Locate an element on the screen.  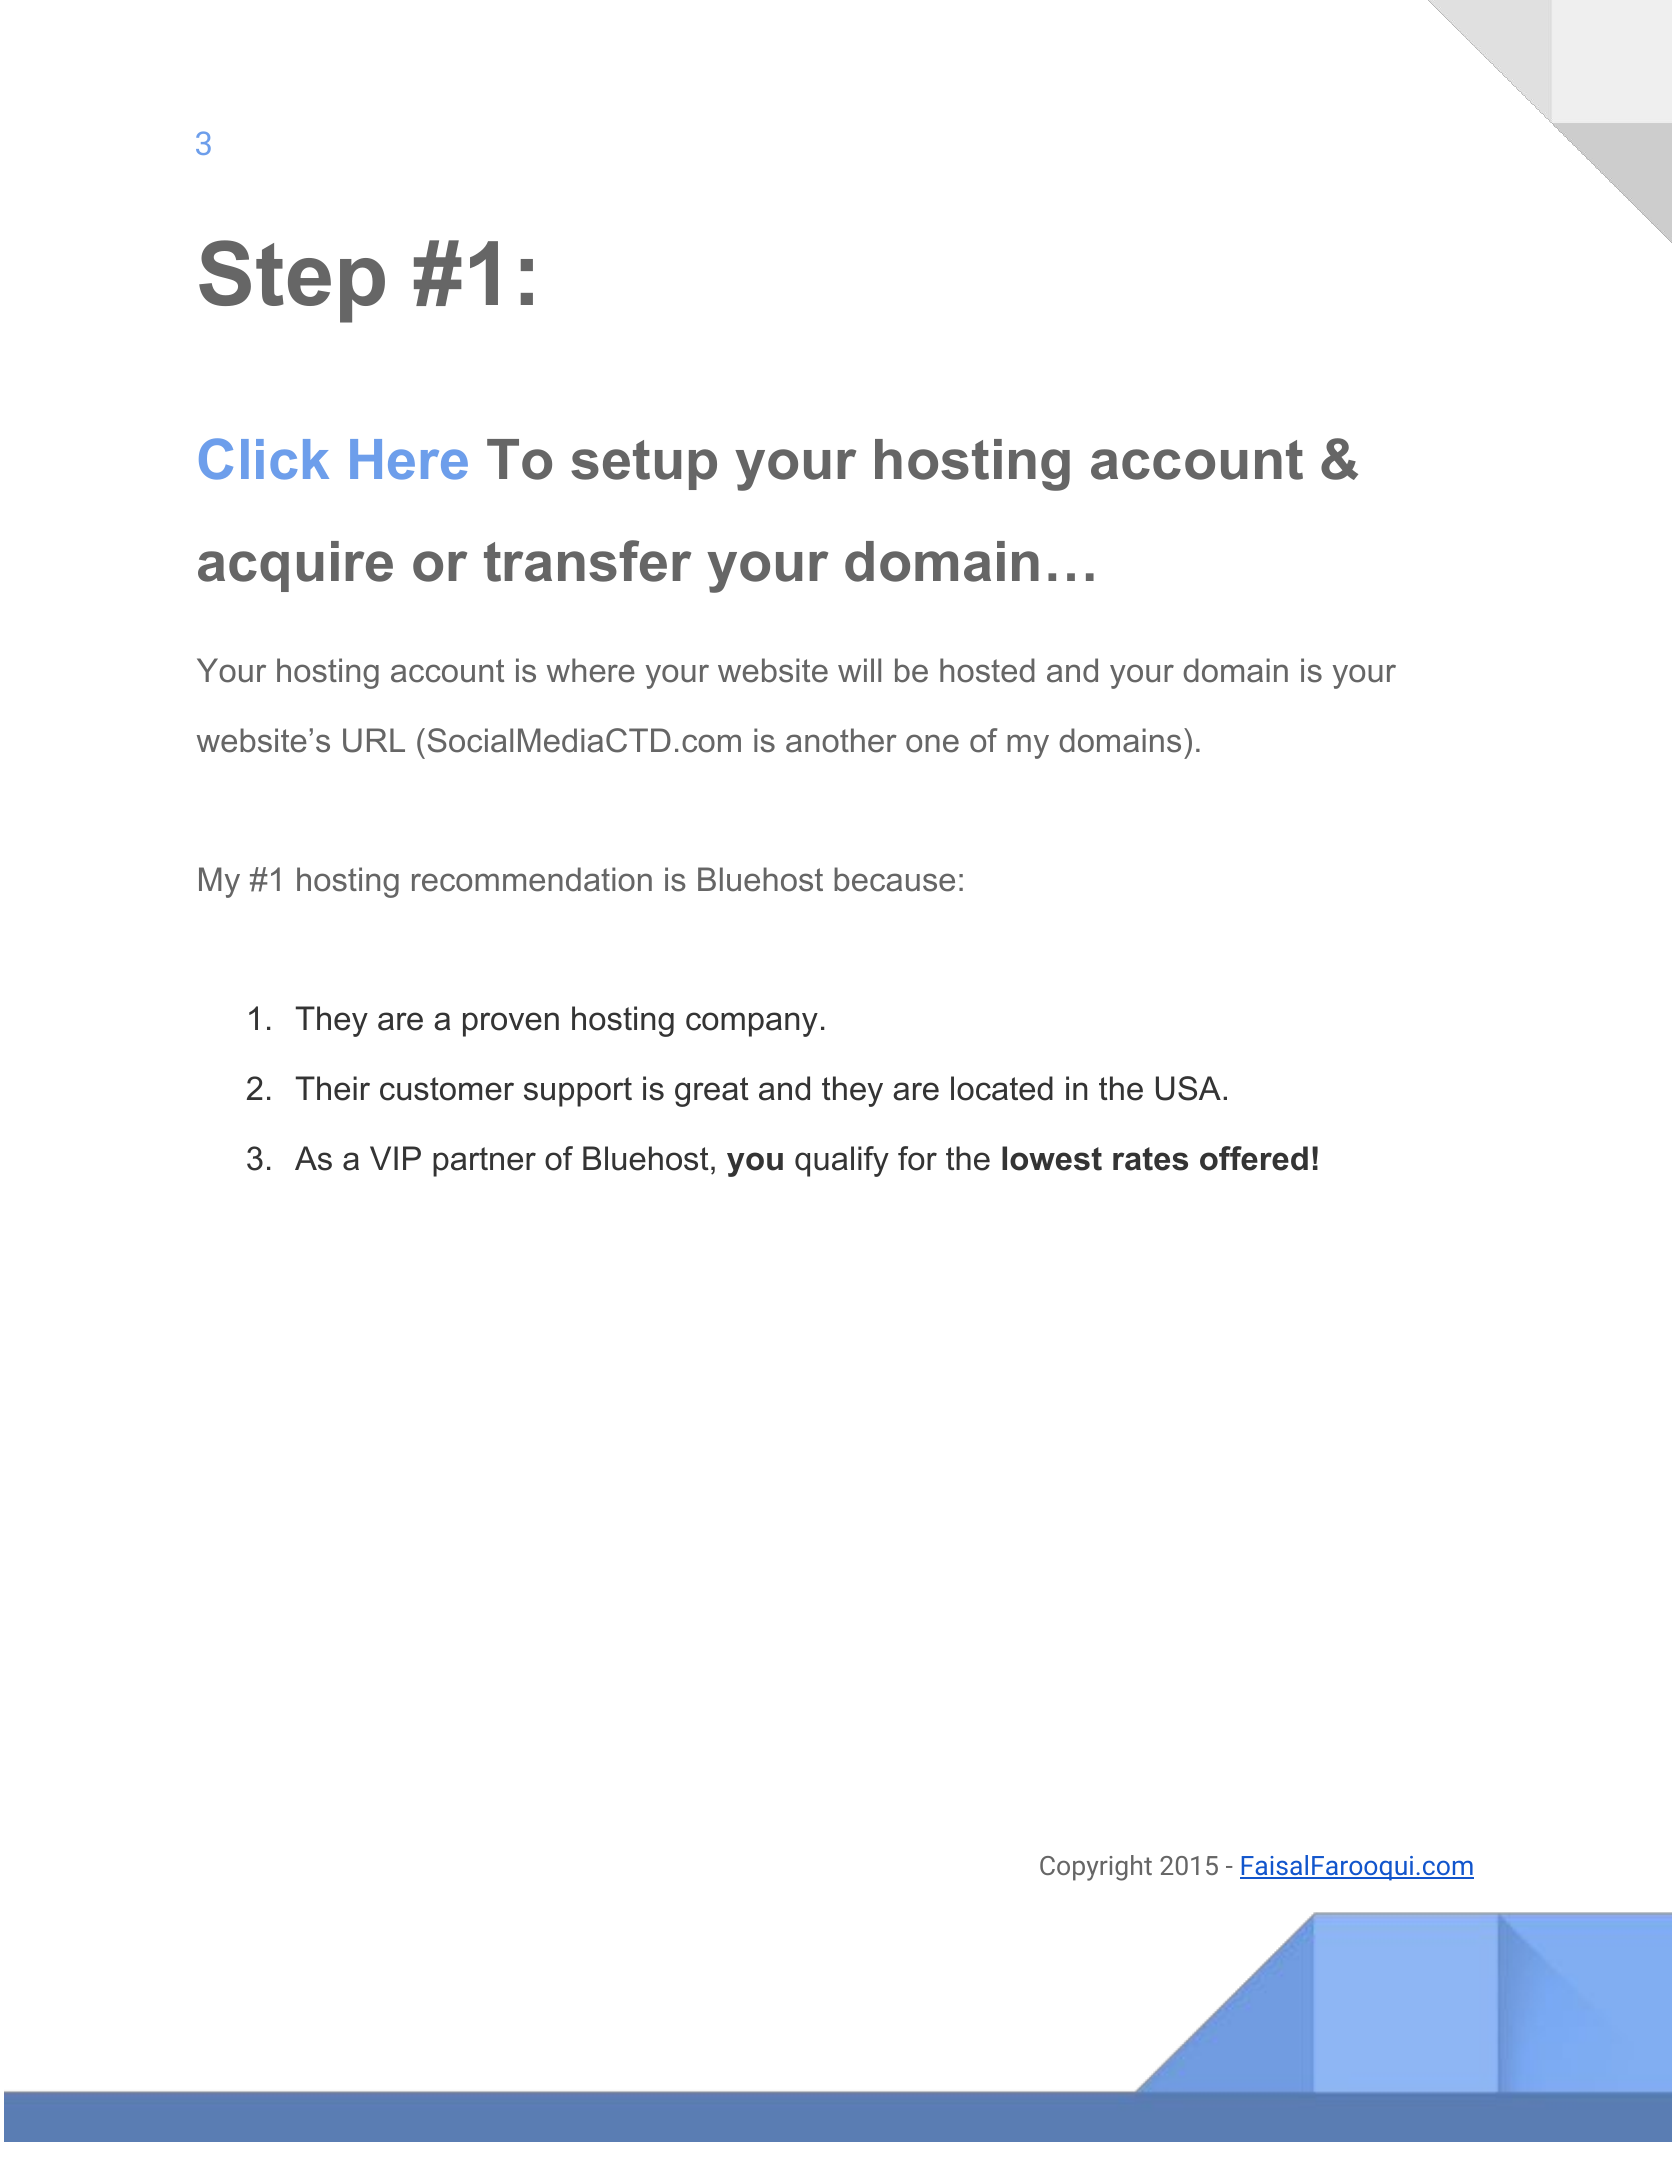
setup is located at coordinates (644, 465).
